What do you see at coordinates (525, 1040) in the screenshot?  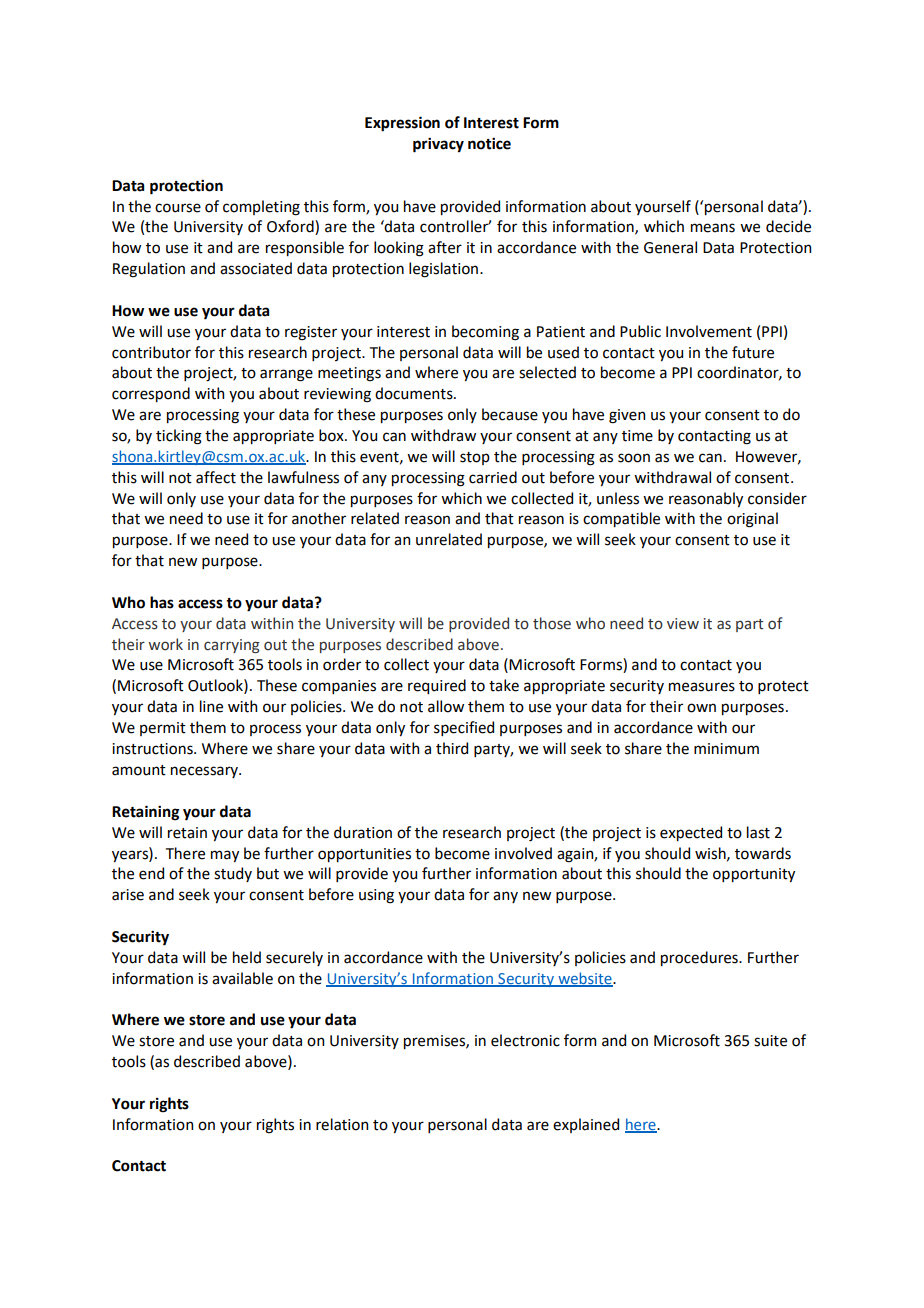 I see `electronic` at bounding box center [525, 1040].
